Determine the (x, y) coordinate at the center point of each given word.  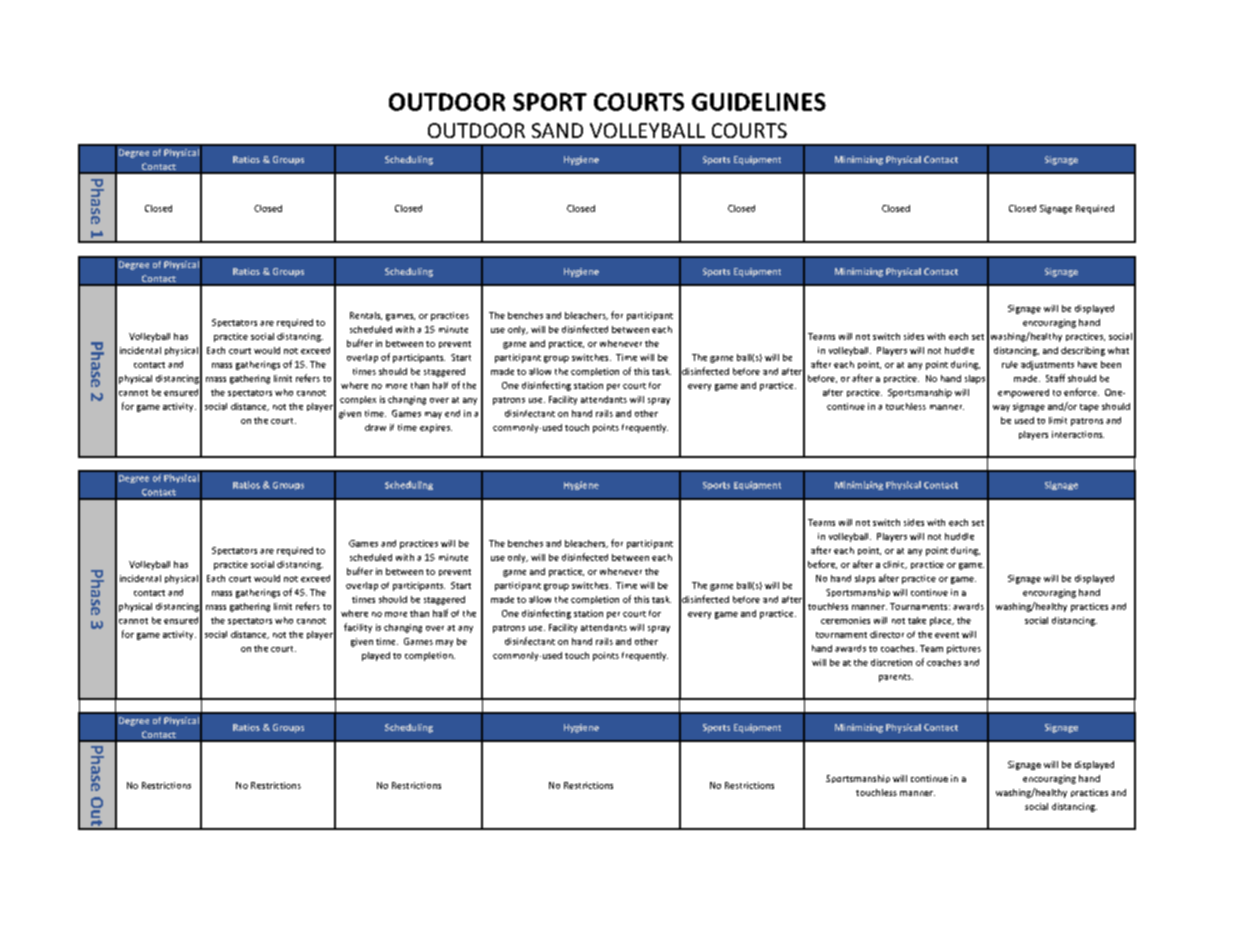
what (1118, 350)
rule (1010, 364)
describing (1083, 351)
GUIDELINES (759, 102)
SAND (557, 130)
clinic (895, 565)
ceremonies (845, 620)
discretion (891, 662)
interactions (1078, 434)
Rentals (366, 316)
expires (436, 428)
